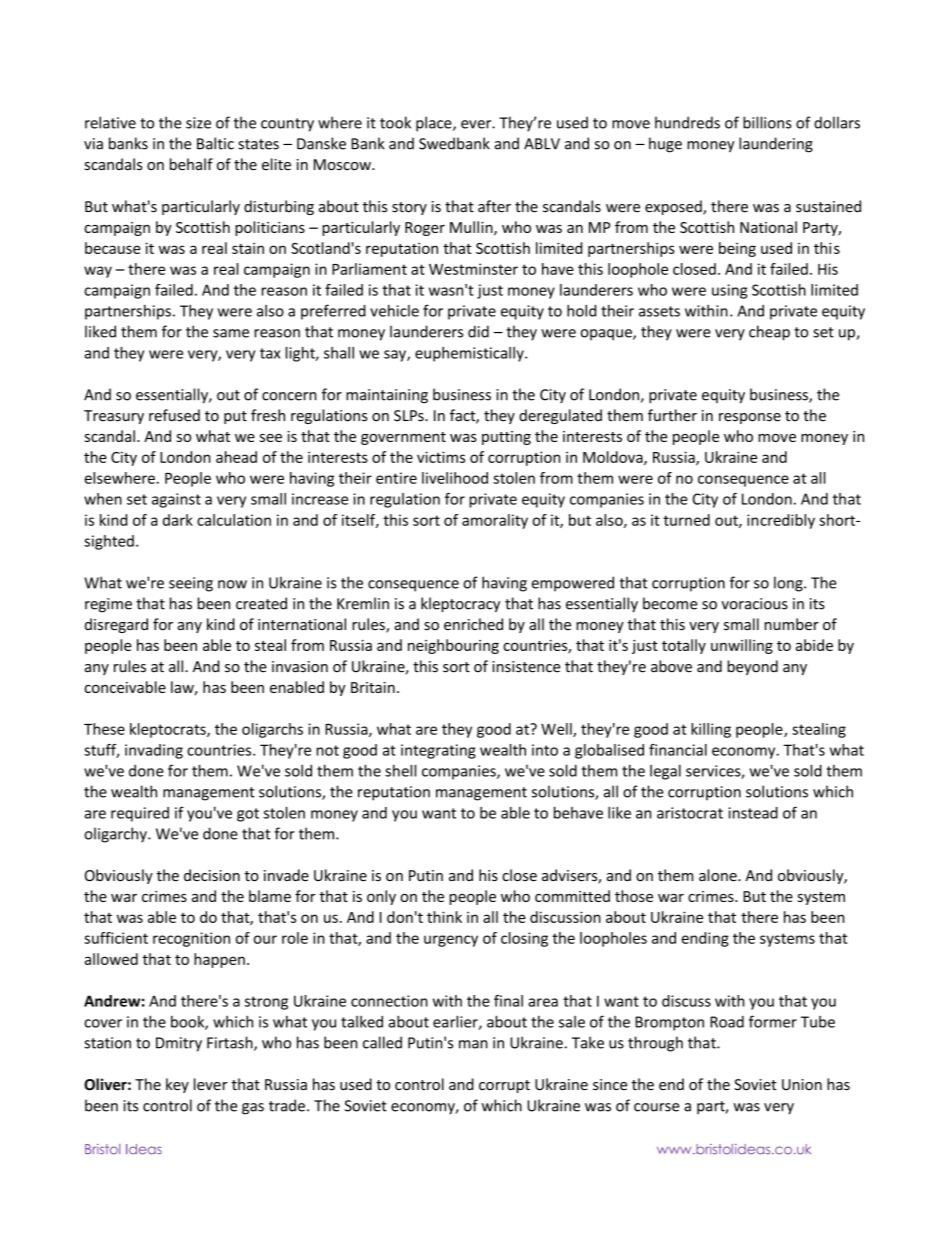  Describe the element at coordinates (382, 1042) in the screenshot. I see `called` at that location.
